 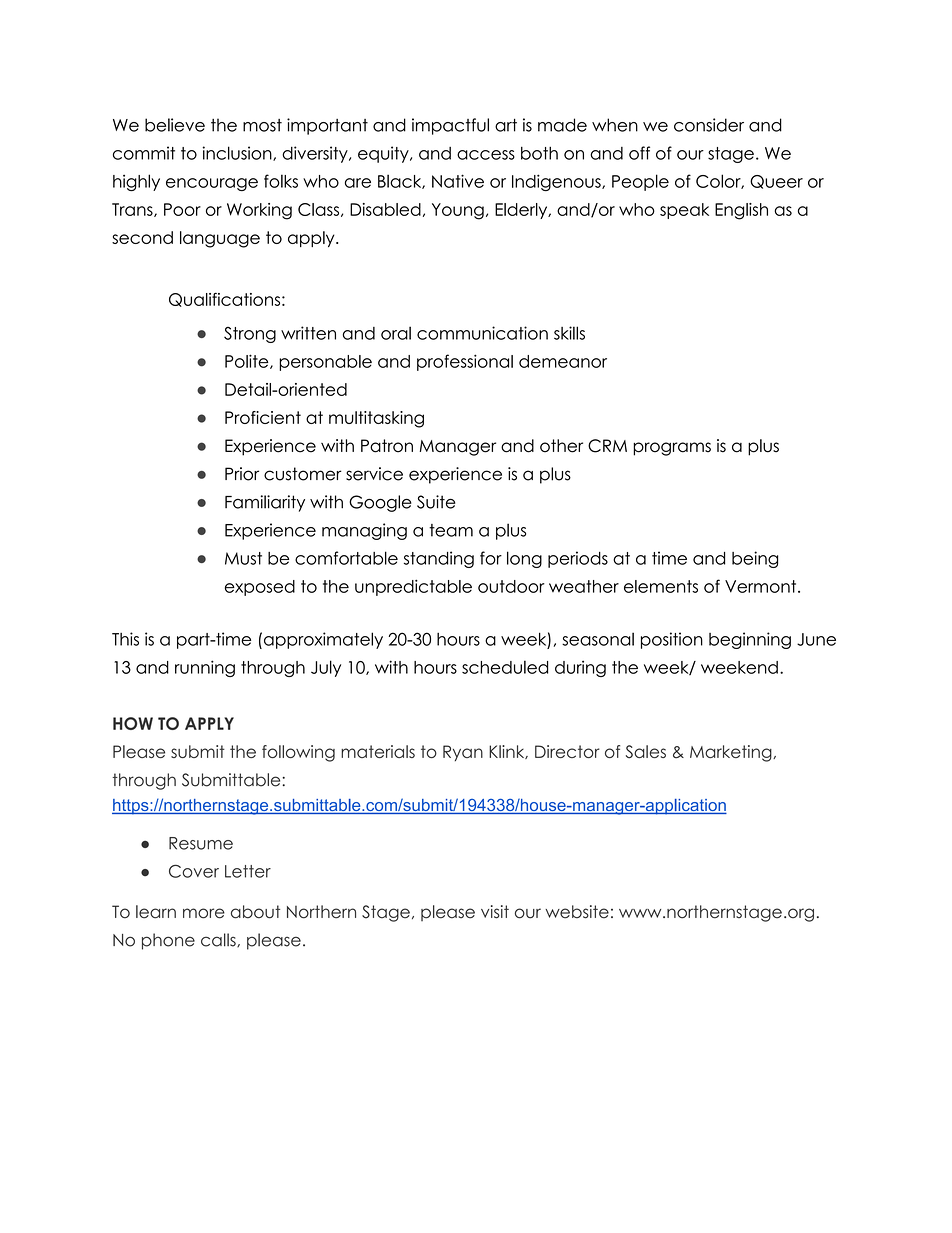 I want to click on Strong, so click(x=250, y=335).
